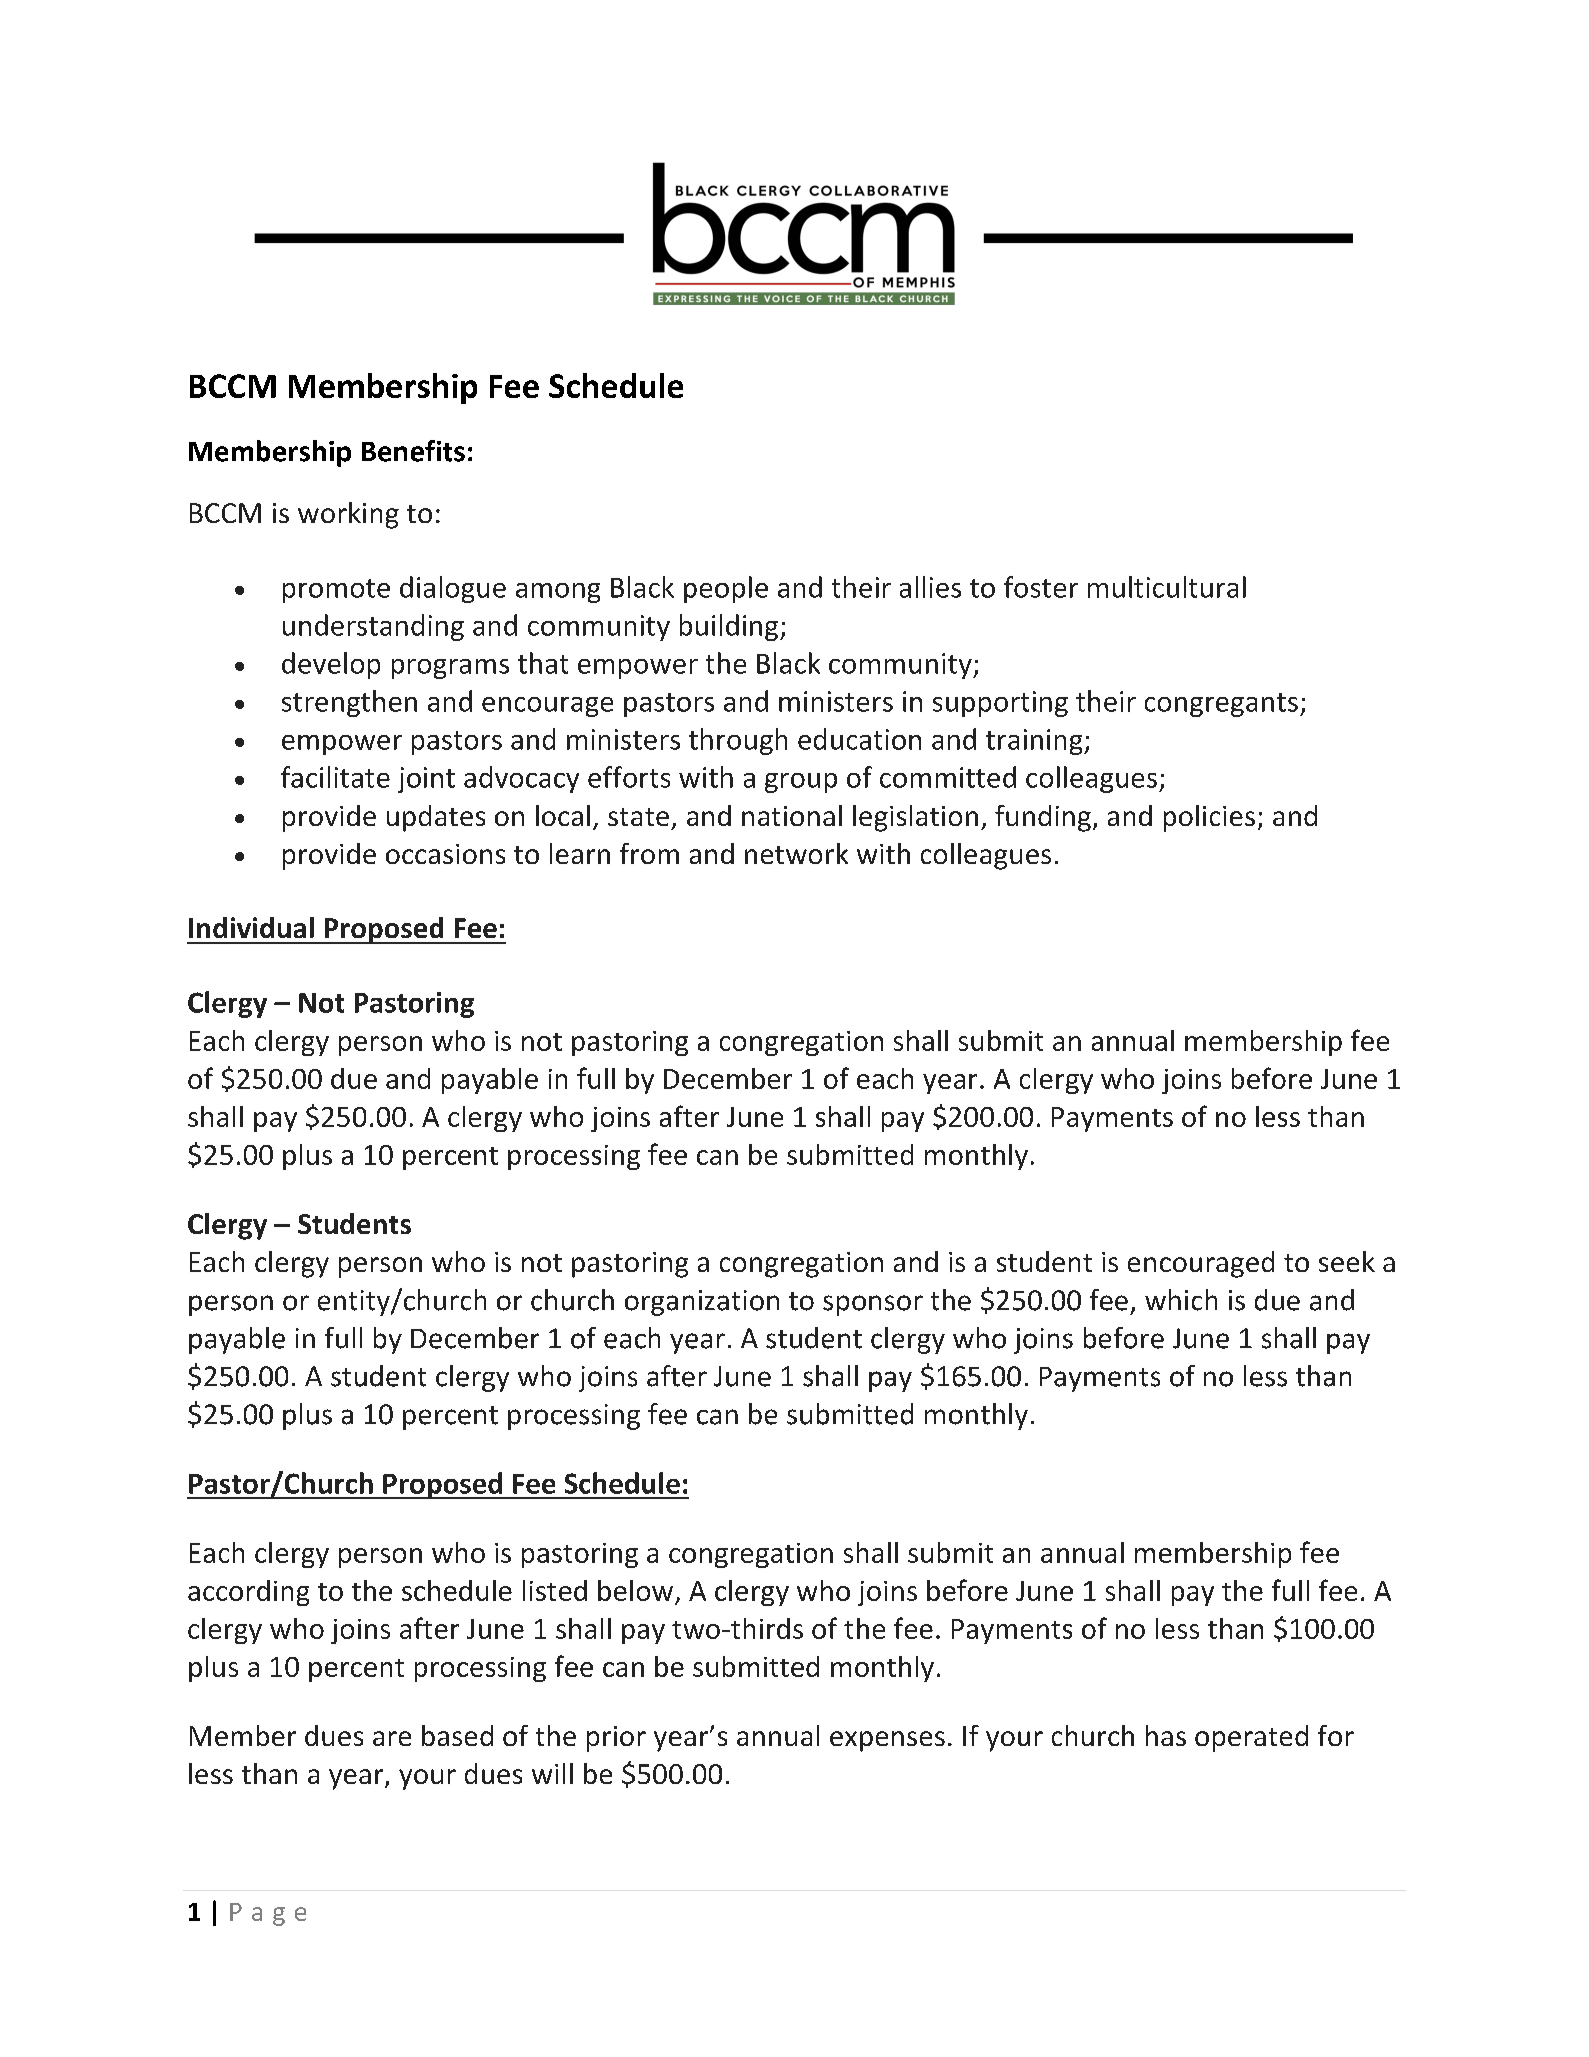 The height and width of the screenshot is (2057, 1589). What do you see at coordinates (1209, 818) in the screenshot?
I see `policies` at bounding box center [1209, 818].
